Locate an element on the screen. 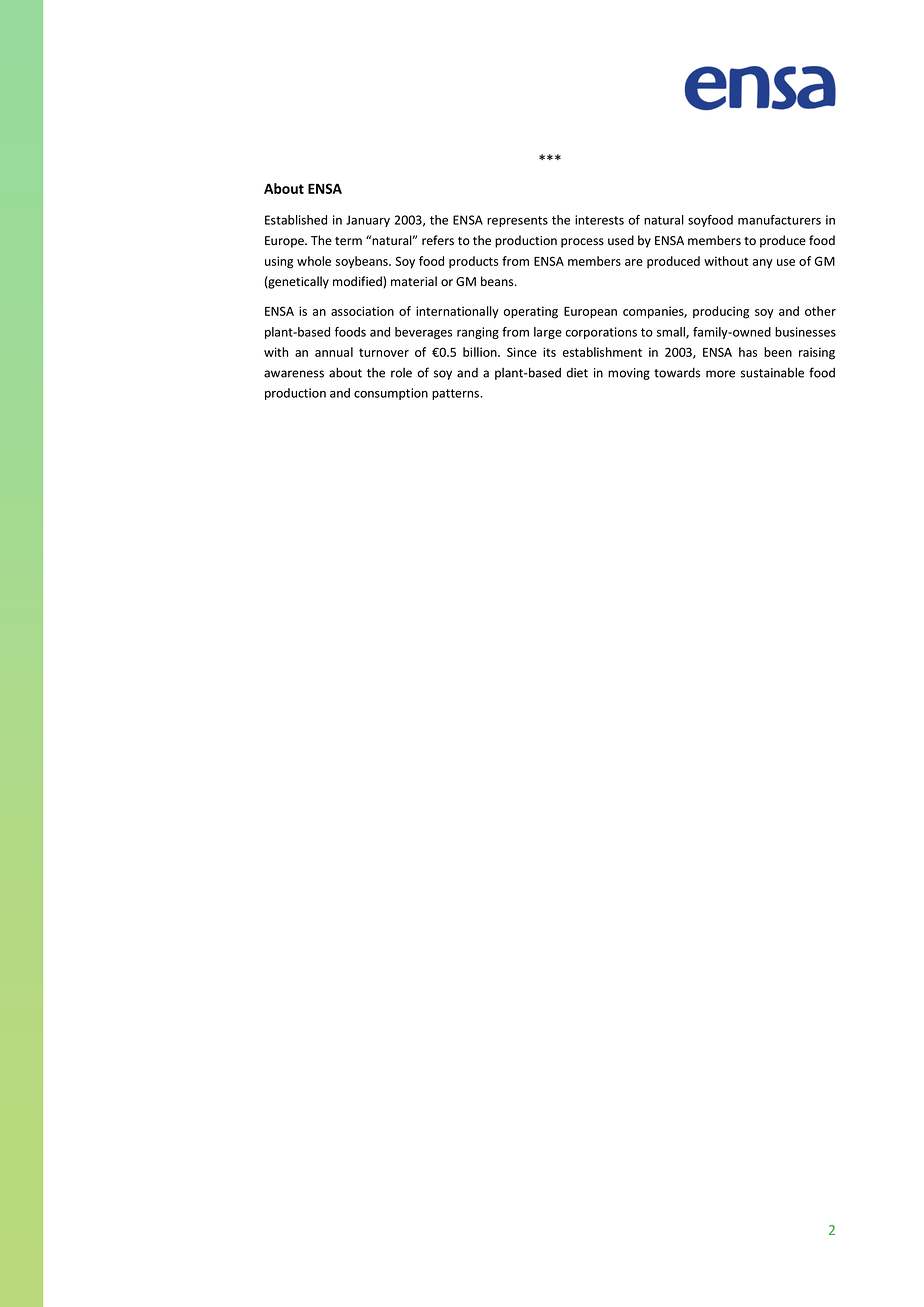  association is located at coordinates (362, 311).
